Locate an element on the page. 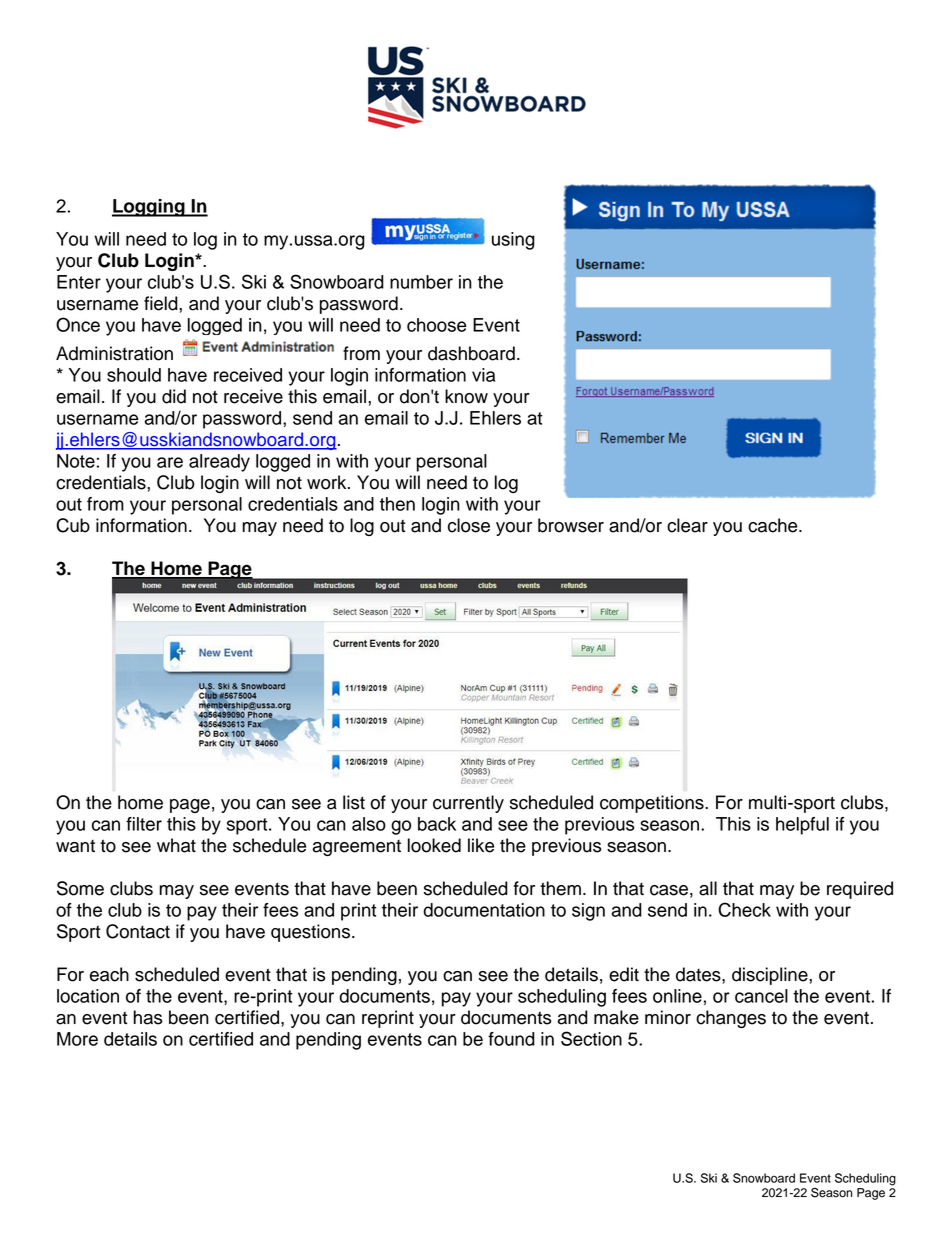  know is located at coordinates (466, 396).
